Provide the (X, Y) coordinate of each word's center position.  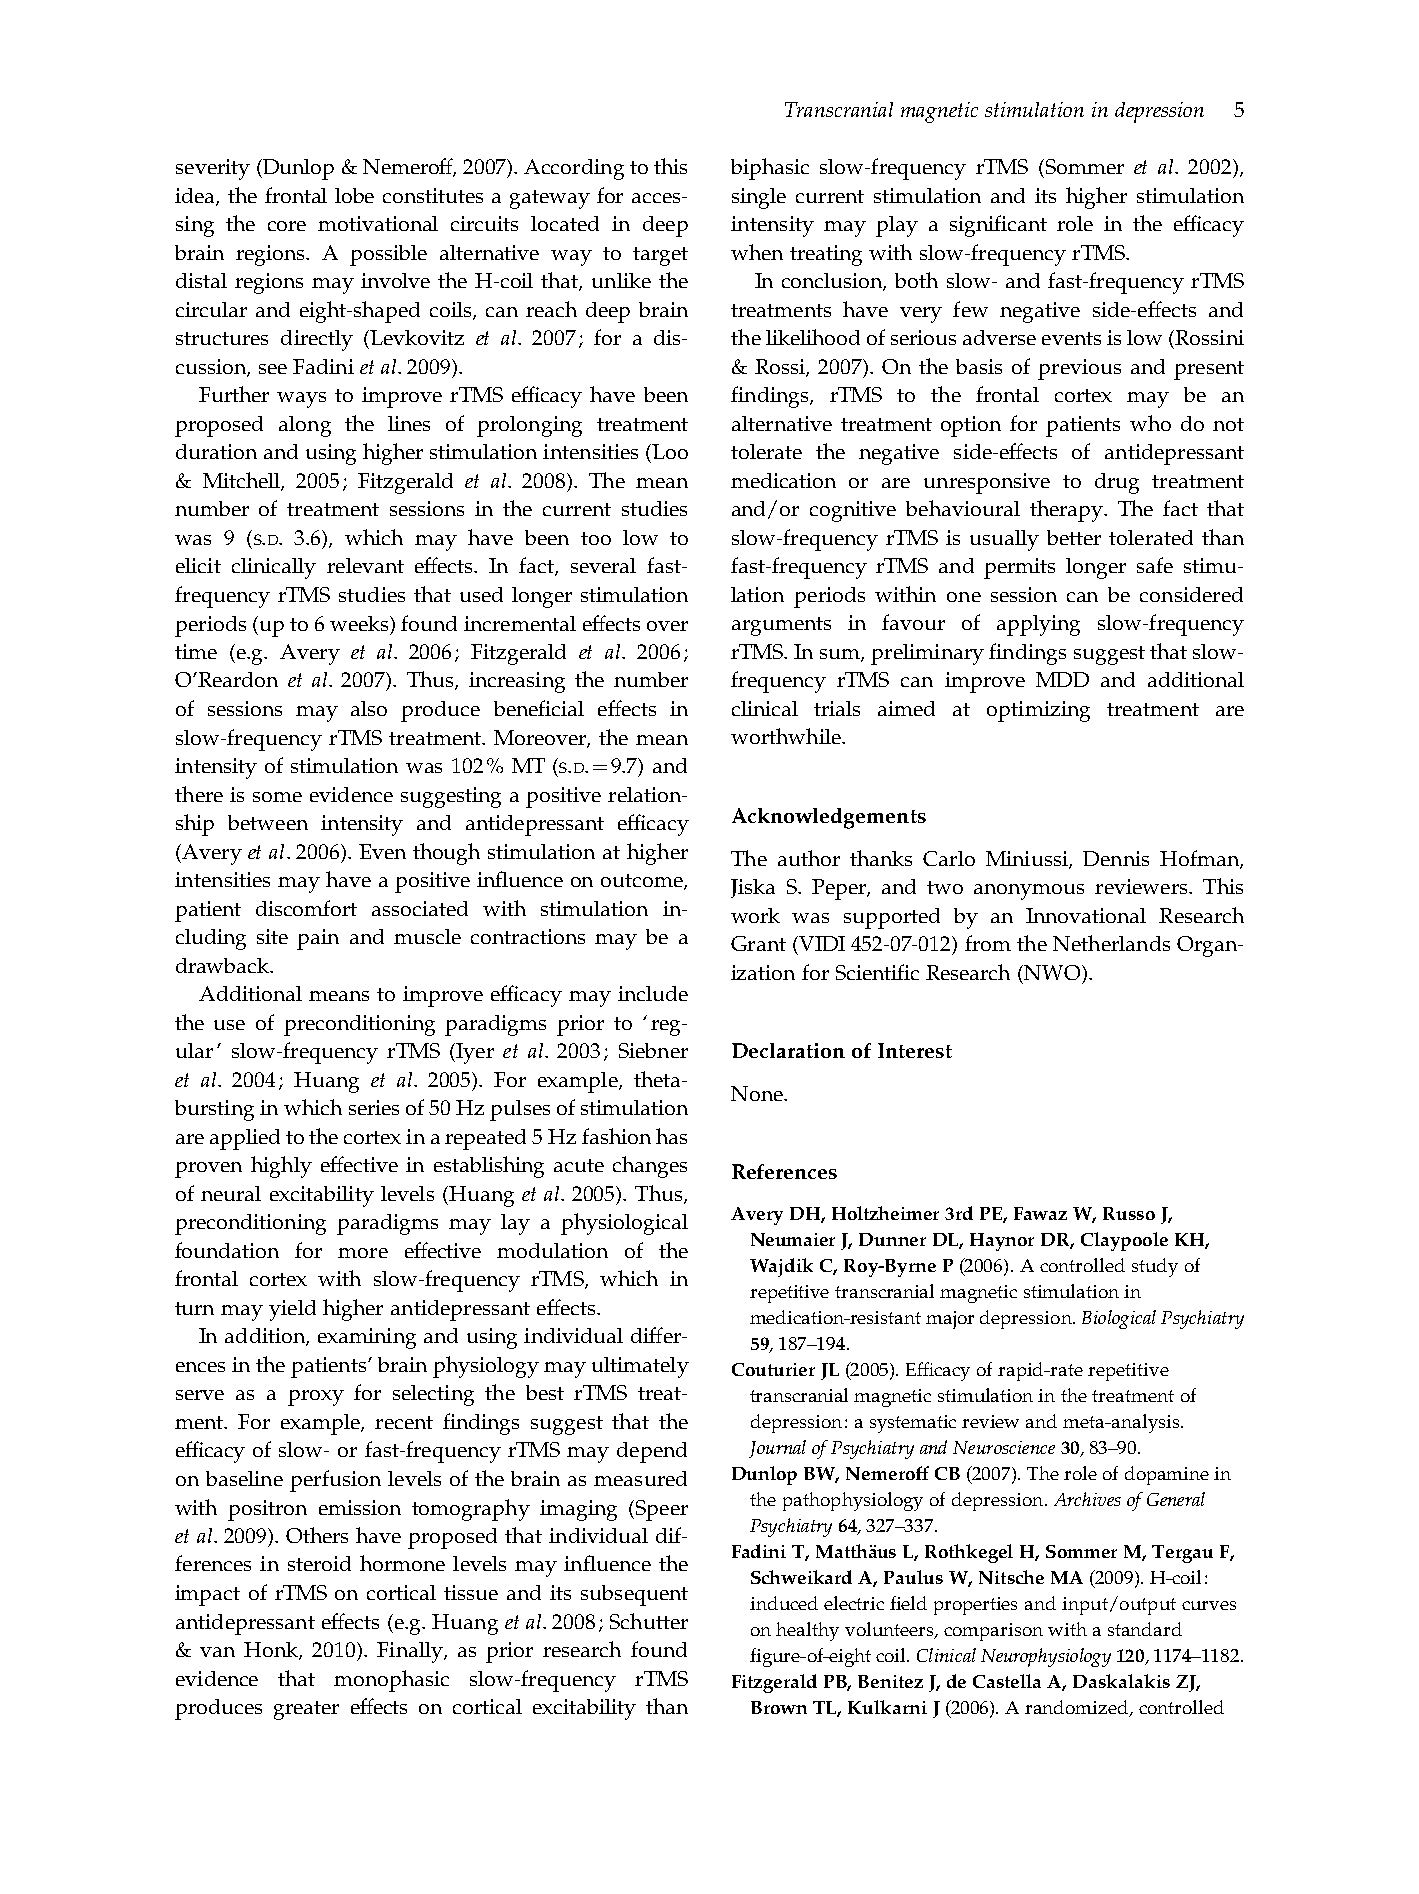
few (970, 309)
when (757, 252)
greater (306, 1710)
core (287, 226)
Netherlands (1111, 943)
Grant (758, 943)
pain (318, 939)
